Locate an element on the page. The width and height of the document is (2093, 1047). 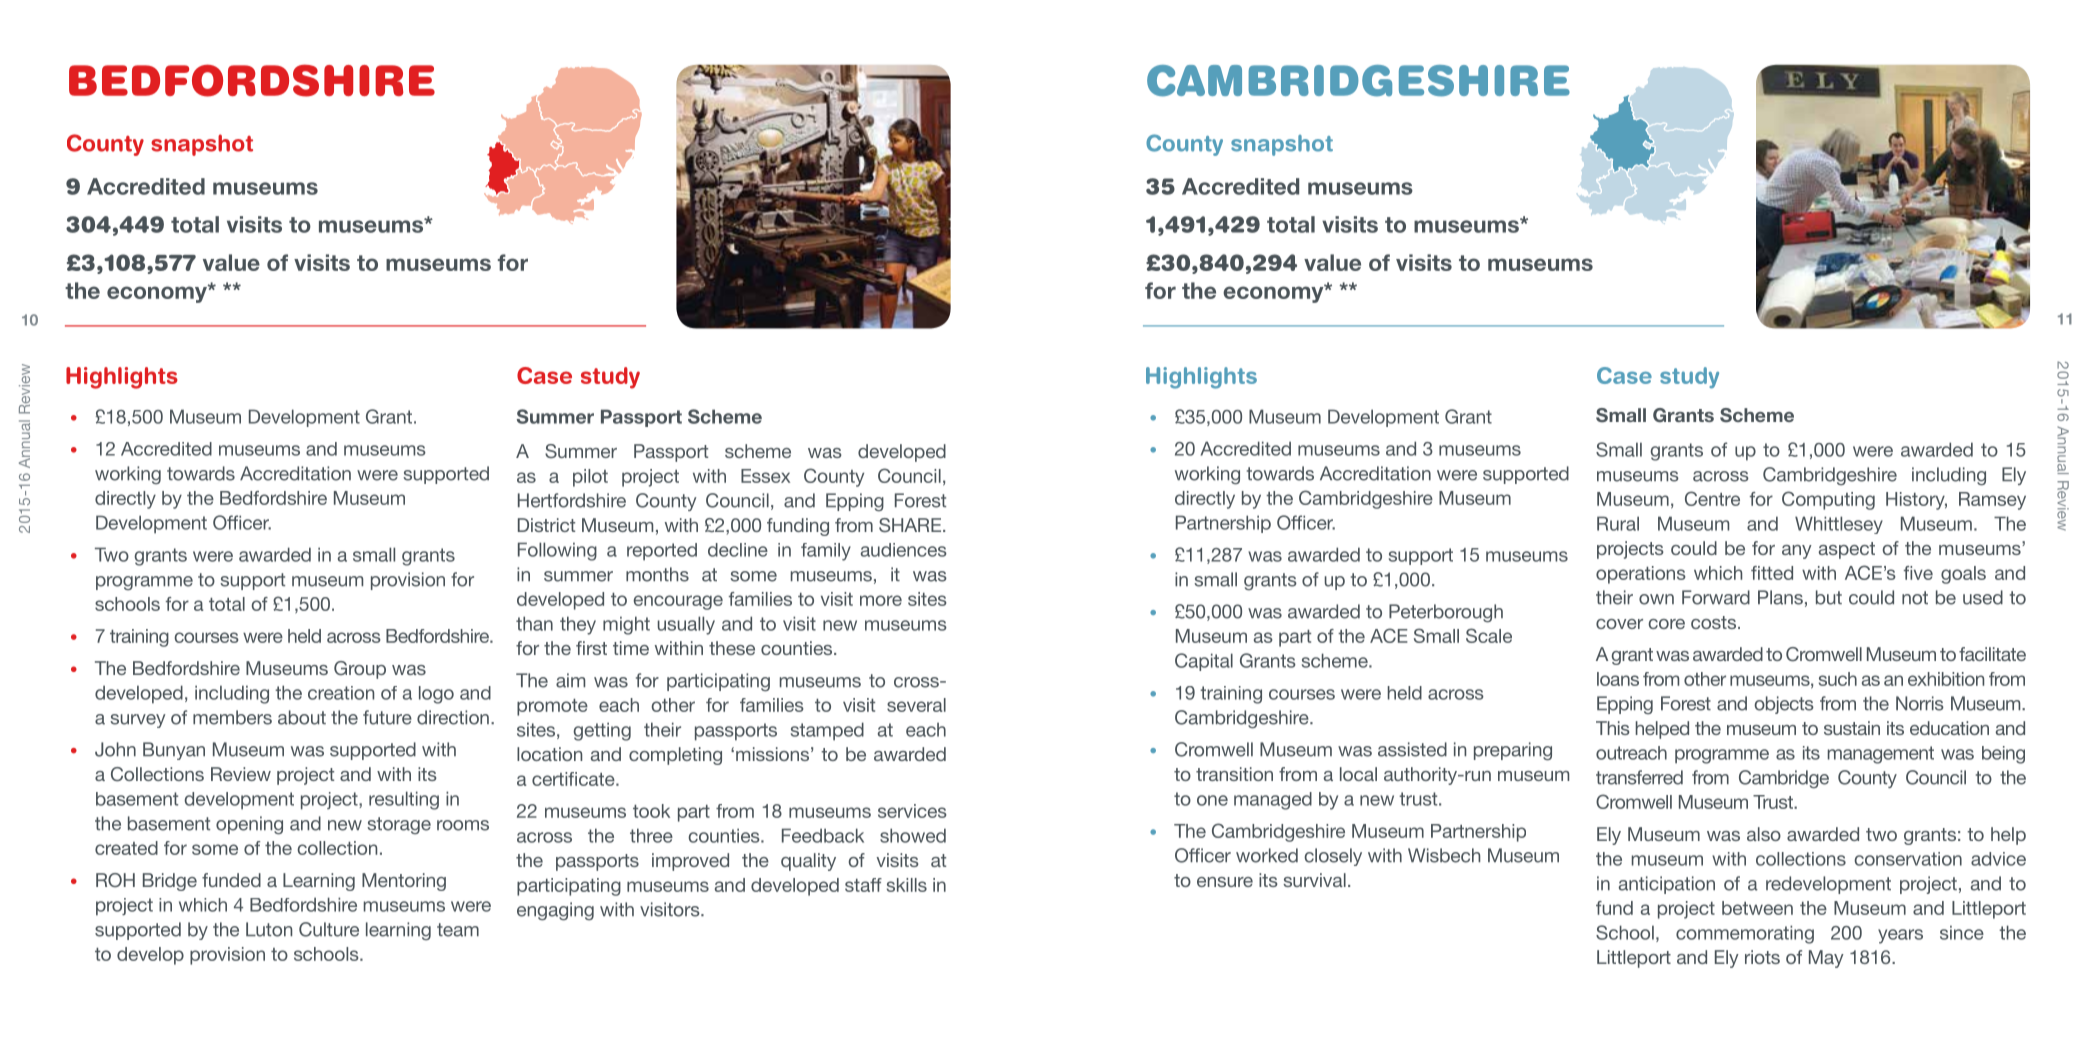
Plans is located at coordinates (1780, 597).
